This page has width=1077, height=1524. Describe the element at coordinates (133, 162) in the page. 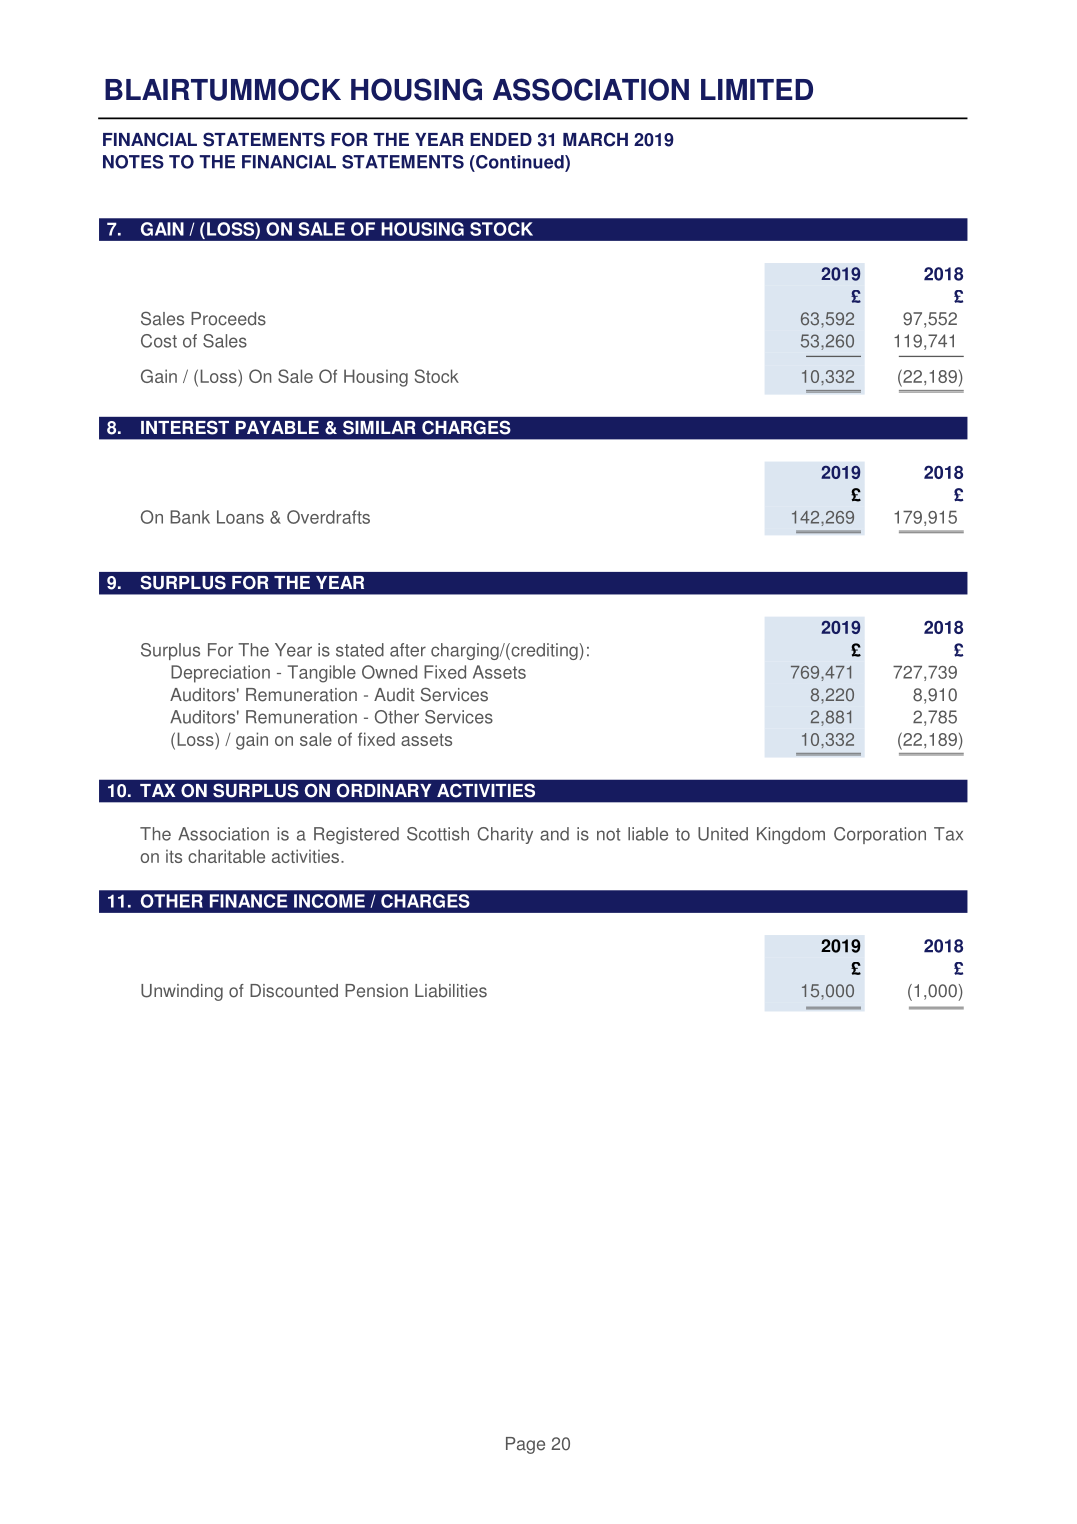

I see `NOTES` at that location.
